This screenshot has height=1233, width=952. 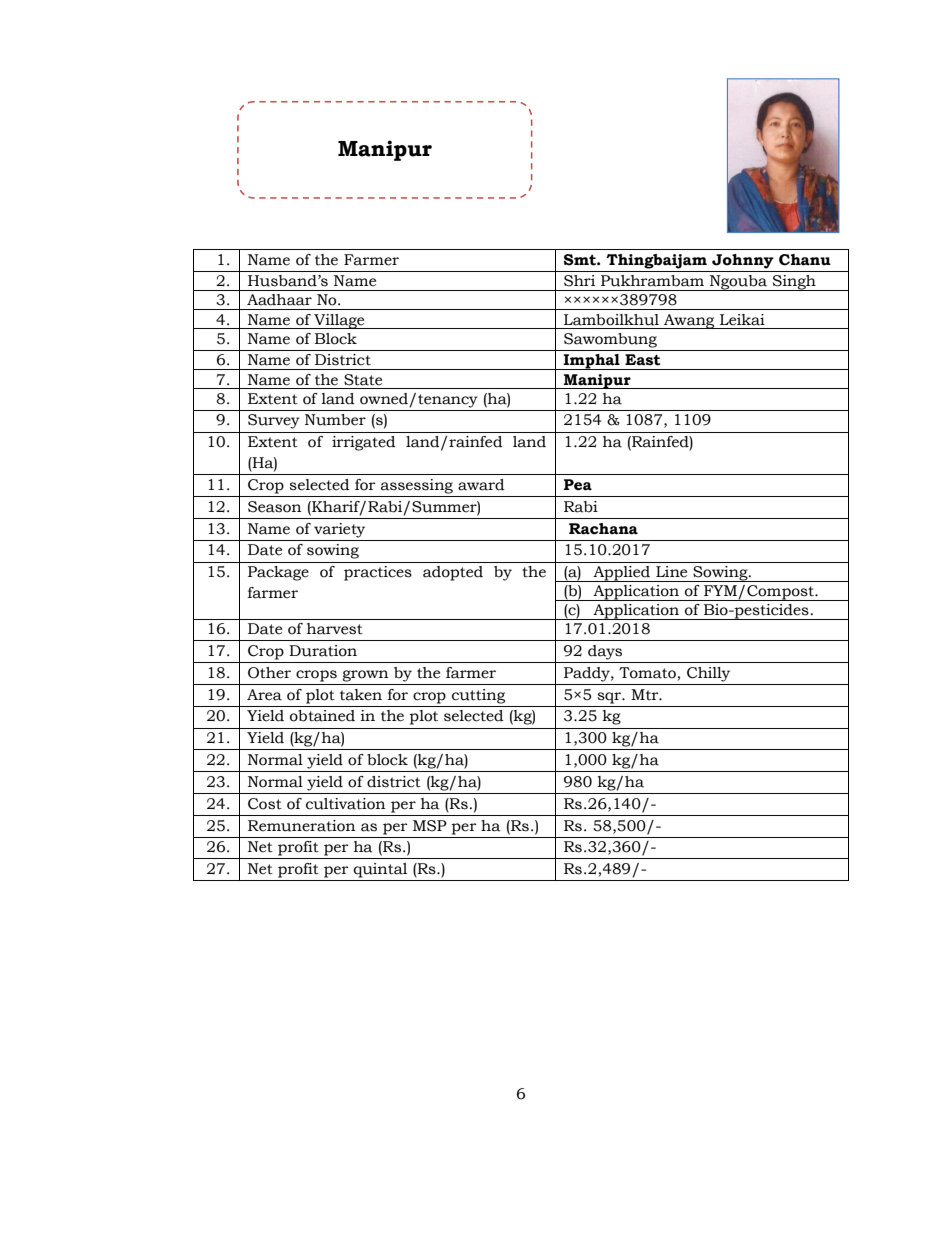 I want to click on adopted, so click(x=453, y=573).
